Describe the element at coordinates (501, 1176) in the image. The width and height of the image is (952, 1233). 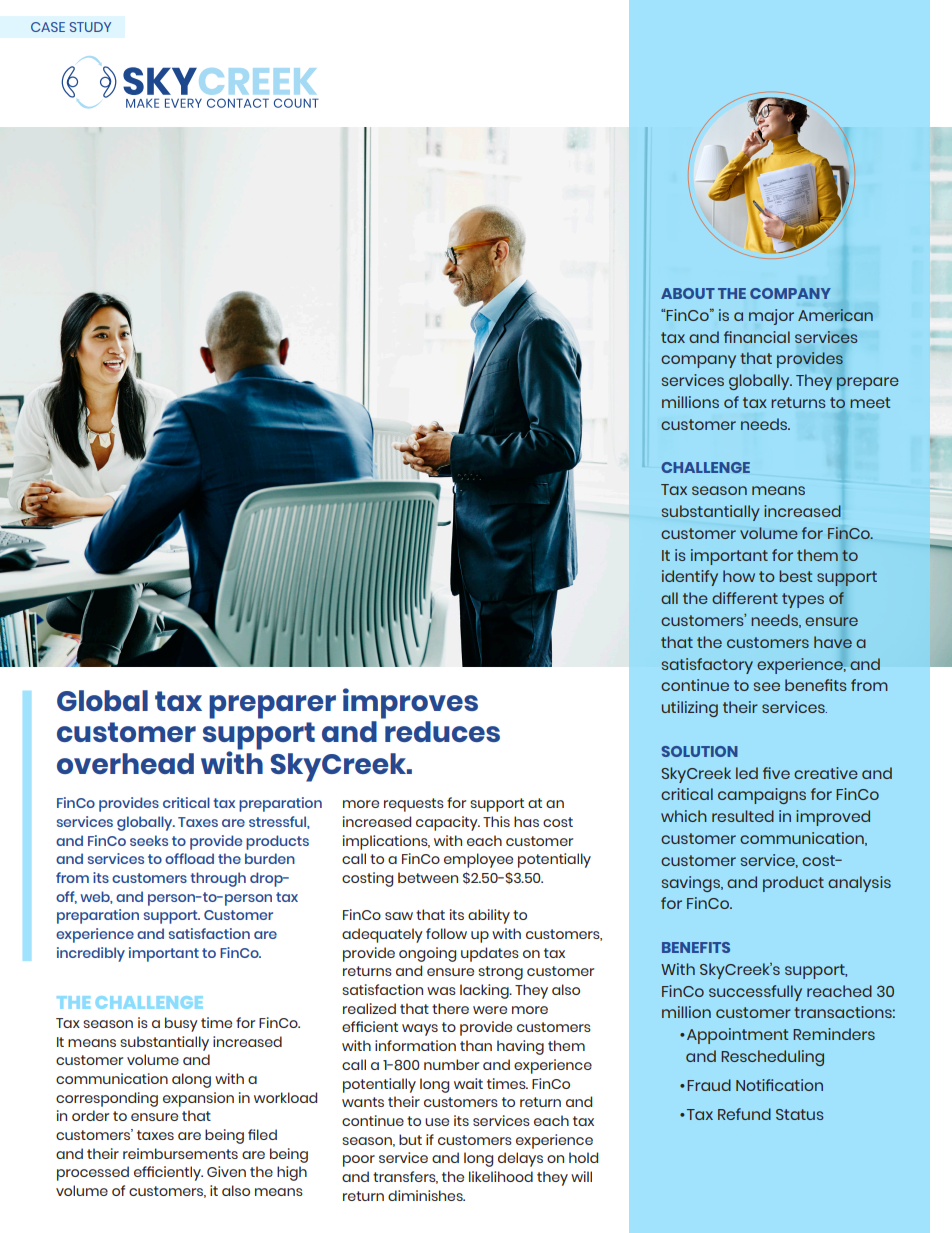
I see `likelihood` at that location.
